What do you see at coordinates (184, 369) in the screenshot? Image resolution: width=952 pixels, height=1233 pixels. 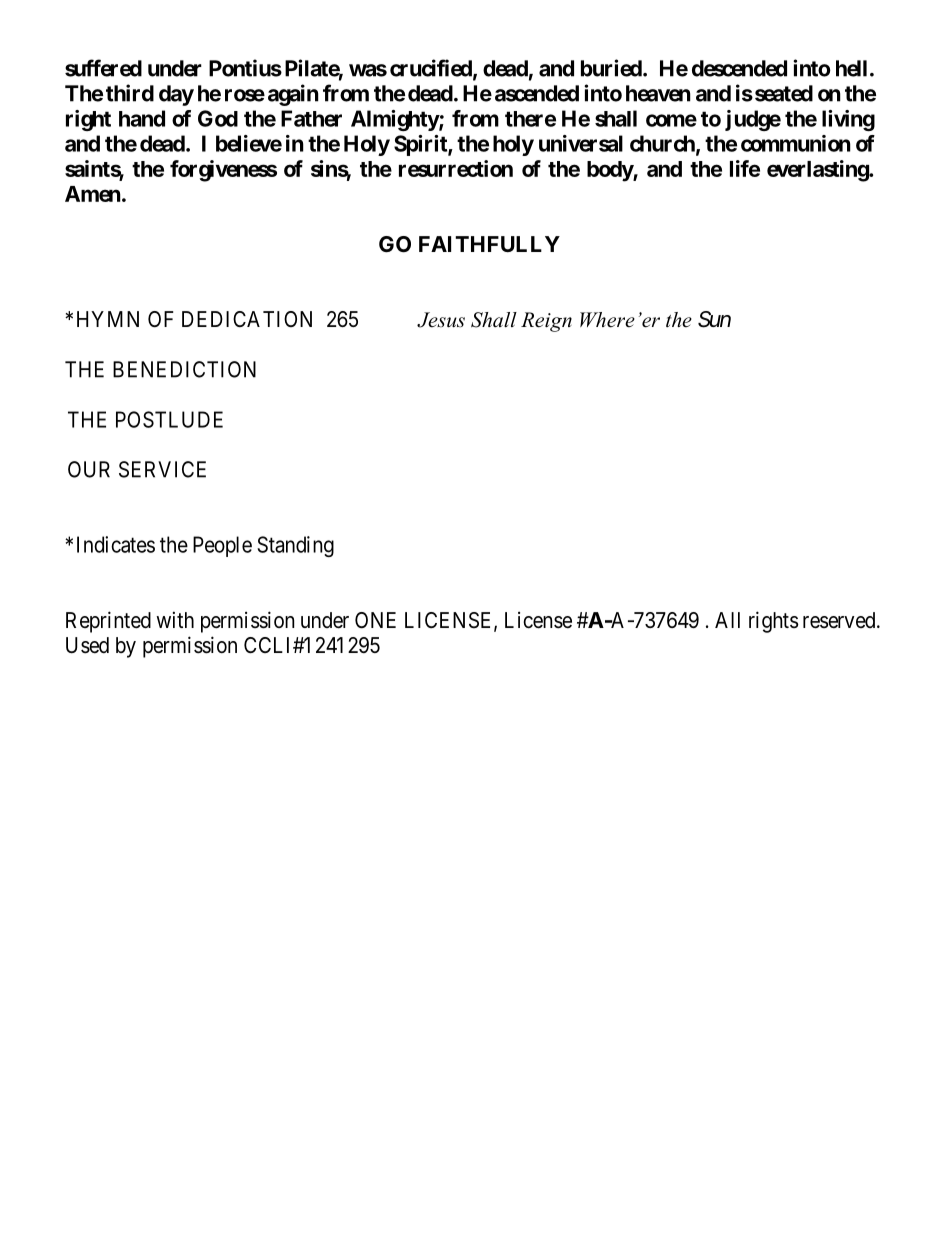 I see `BENEDICTION` at bounding box center [184, 369].
